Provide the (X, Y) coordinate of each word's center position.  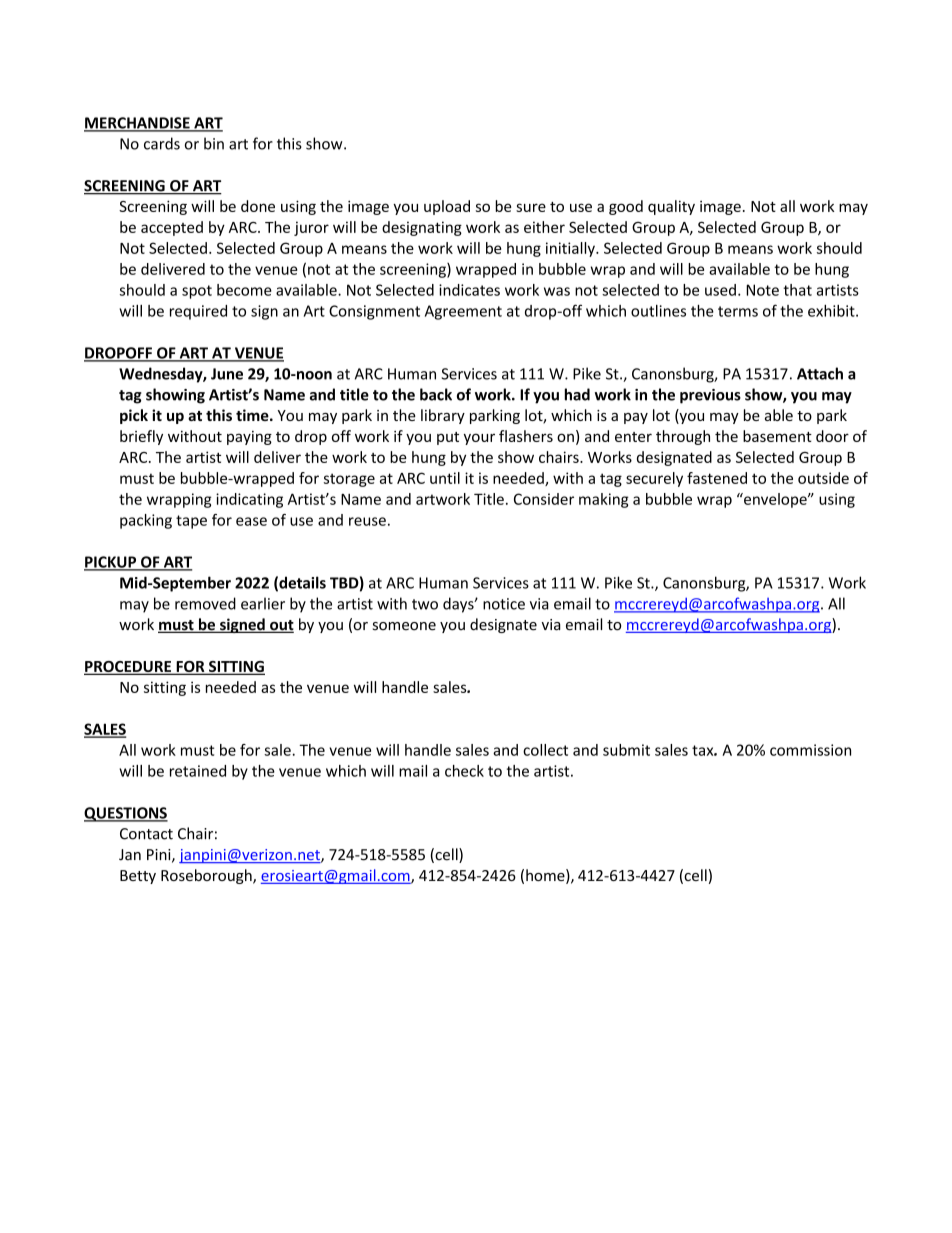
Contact (146, 834)
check (464, 771)
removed (205, 603)
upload (447, 207)
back (436, 394)
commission (810, 750)
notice (504, 604)
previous (710, 396)
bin (214, 143)
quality (671, 207)
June (227, 374)
